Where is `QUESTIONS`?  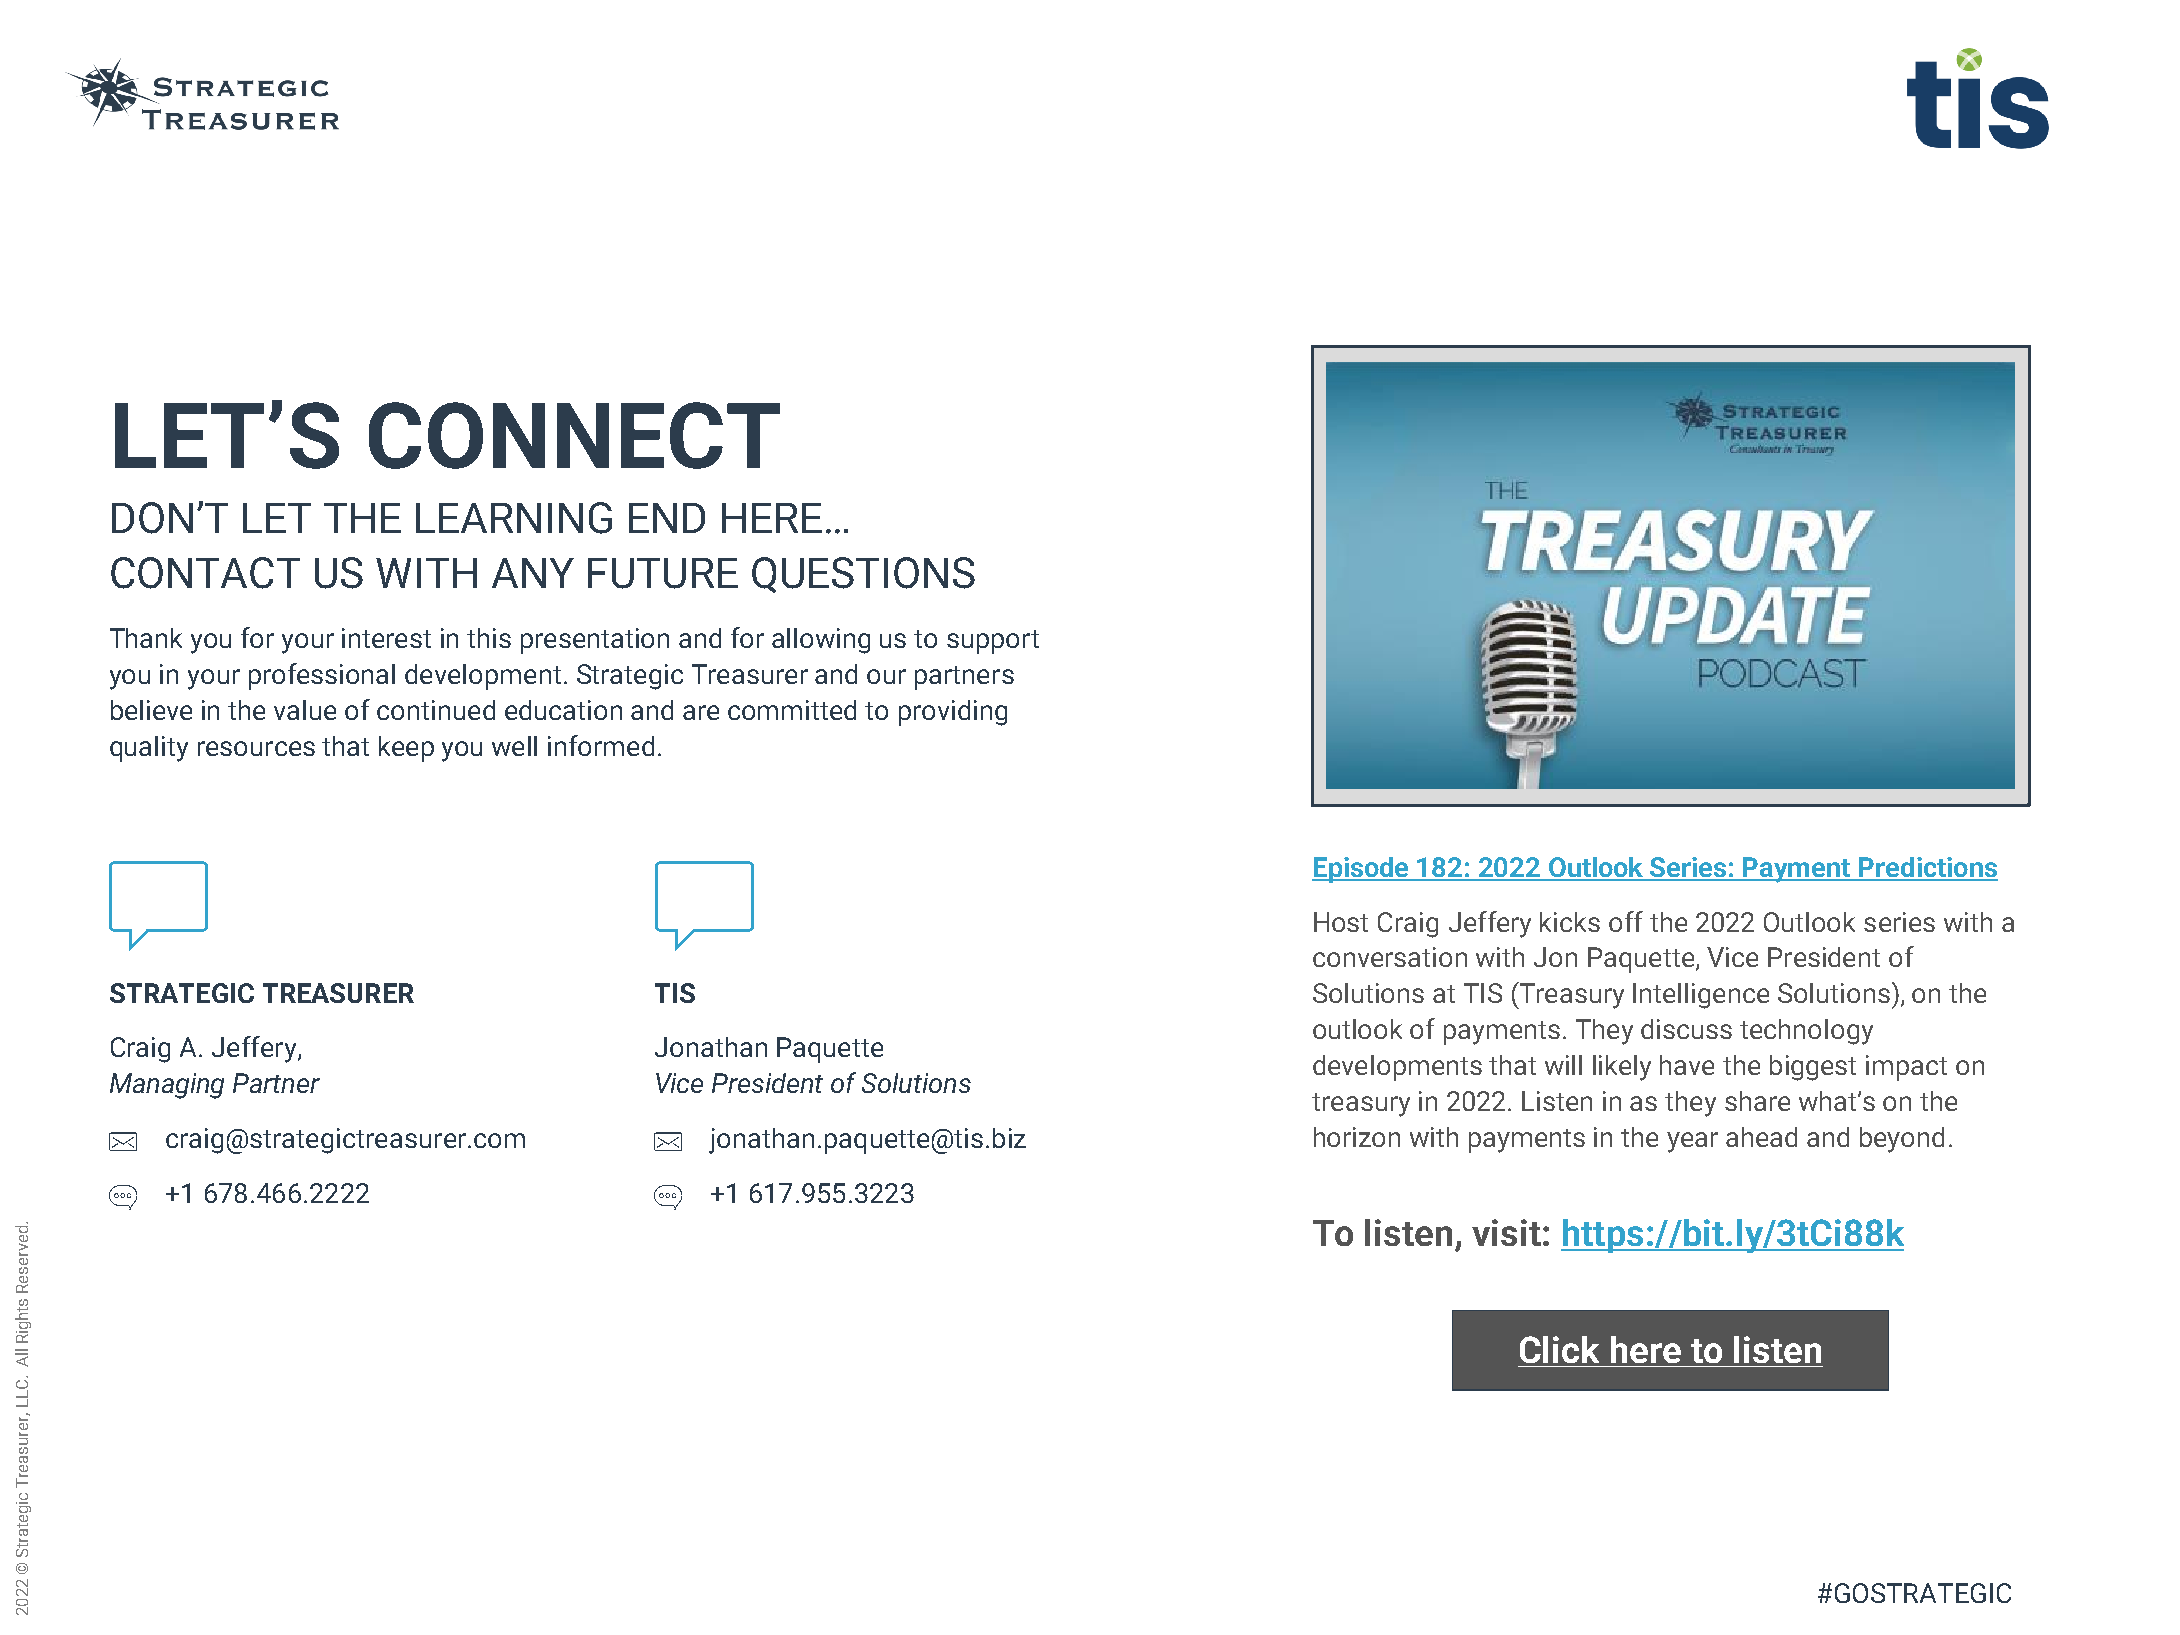 QUESTIONS is located at coordinates (863, 575).
